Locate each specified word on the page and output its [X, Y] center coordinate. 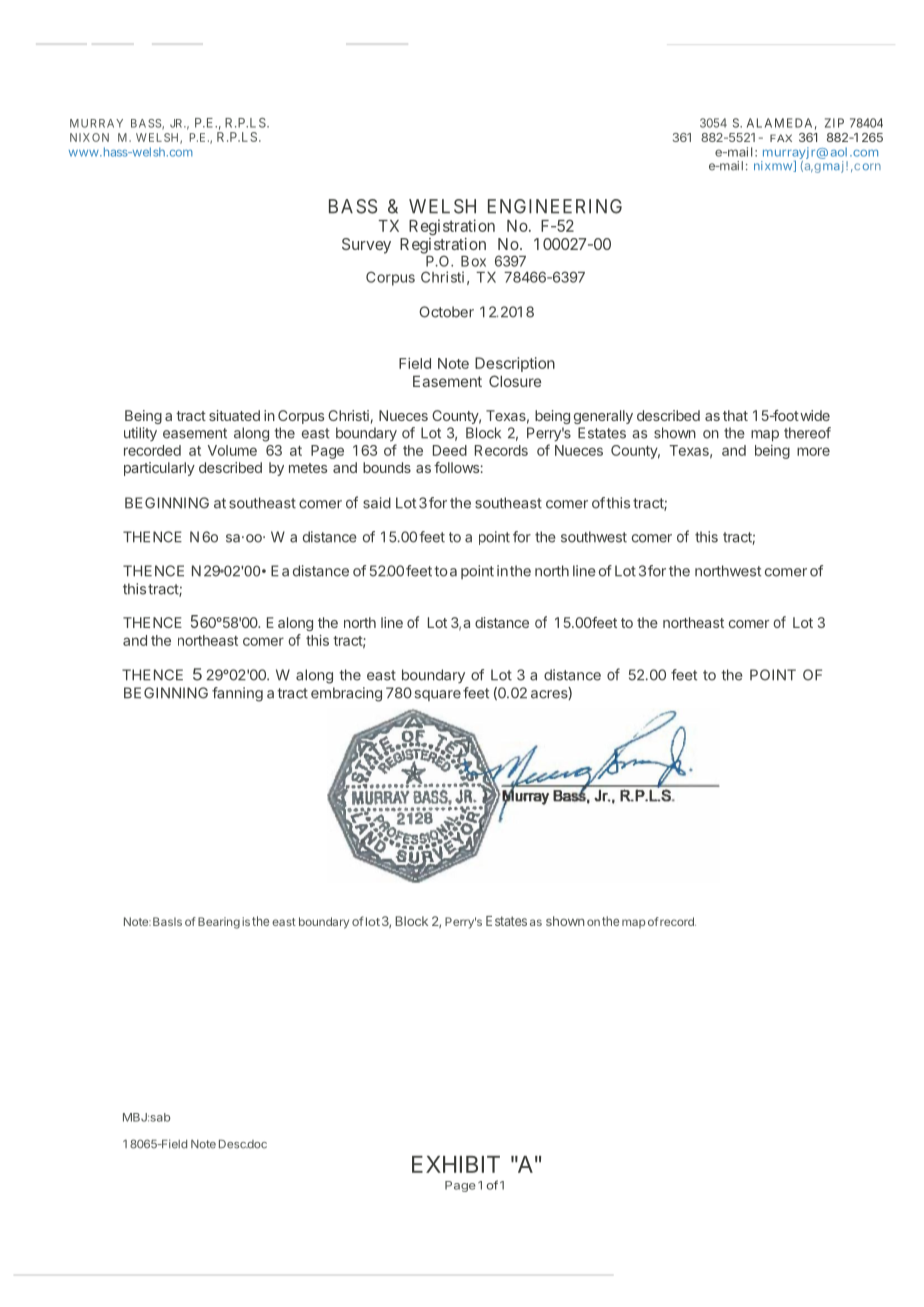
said [377, 503]
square [437, 695]
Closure [515, 381]
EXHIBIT [456, 1164]
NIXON [89, 137]
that [735, 415]
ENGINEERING [555, 206]
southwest [594, 537]
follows [456, 467]
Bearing [219, 923]
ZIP [834, 123]
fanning [237, 694]
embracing [346, 694]
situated [234, 415]
